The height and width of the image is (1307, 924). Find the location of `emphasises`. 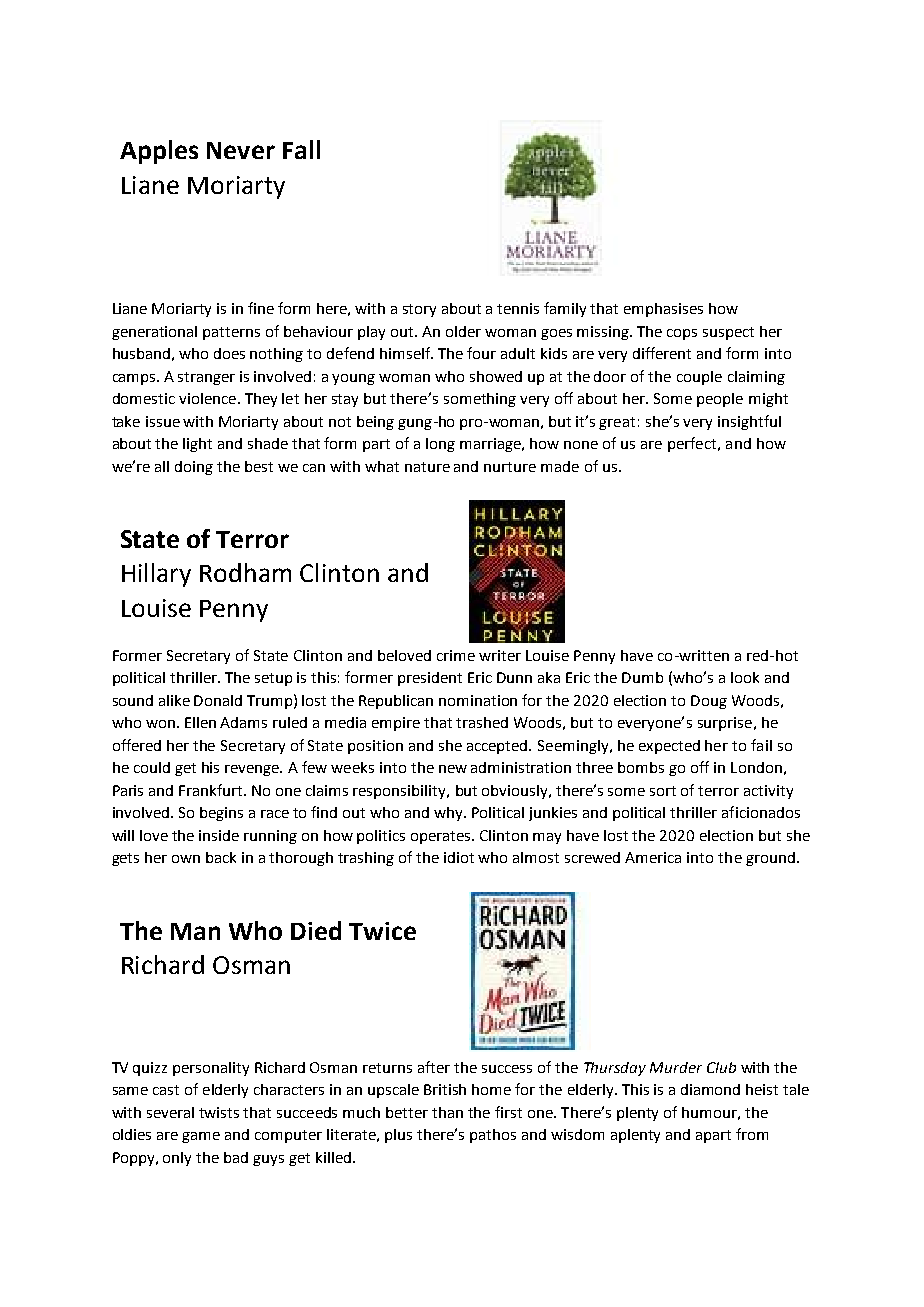

emphasises is located at coordinates (663, 310).
